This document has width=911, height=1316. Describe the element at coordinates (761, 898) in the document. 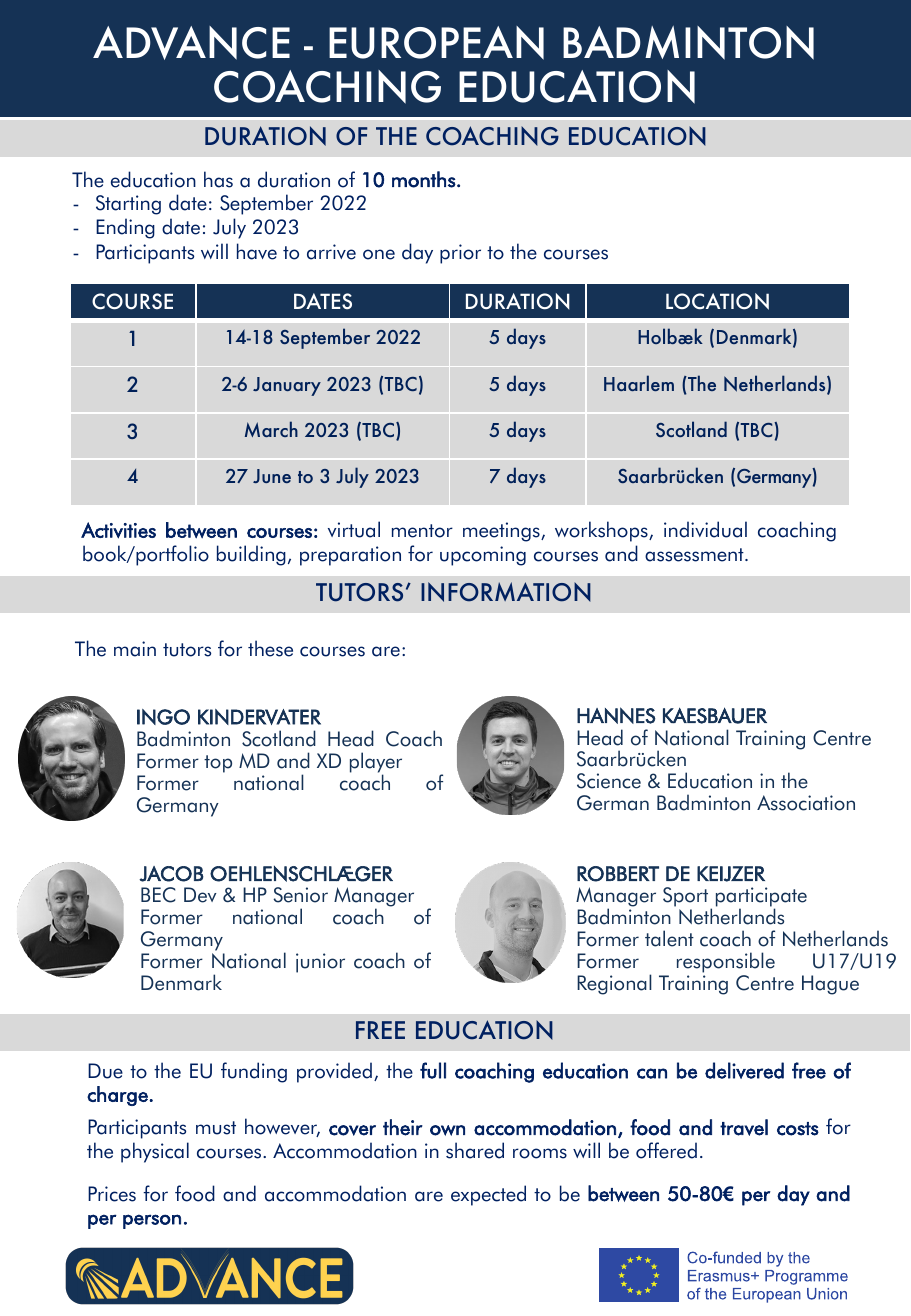

I see `participate` at that location.
